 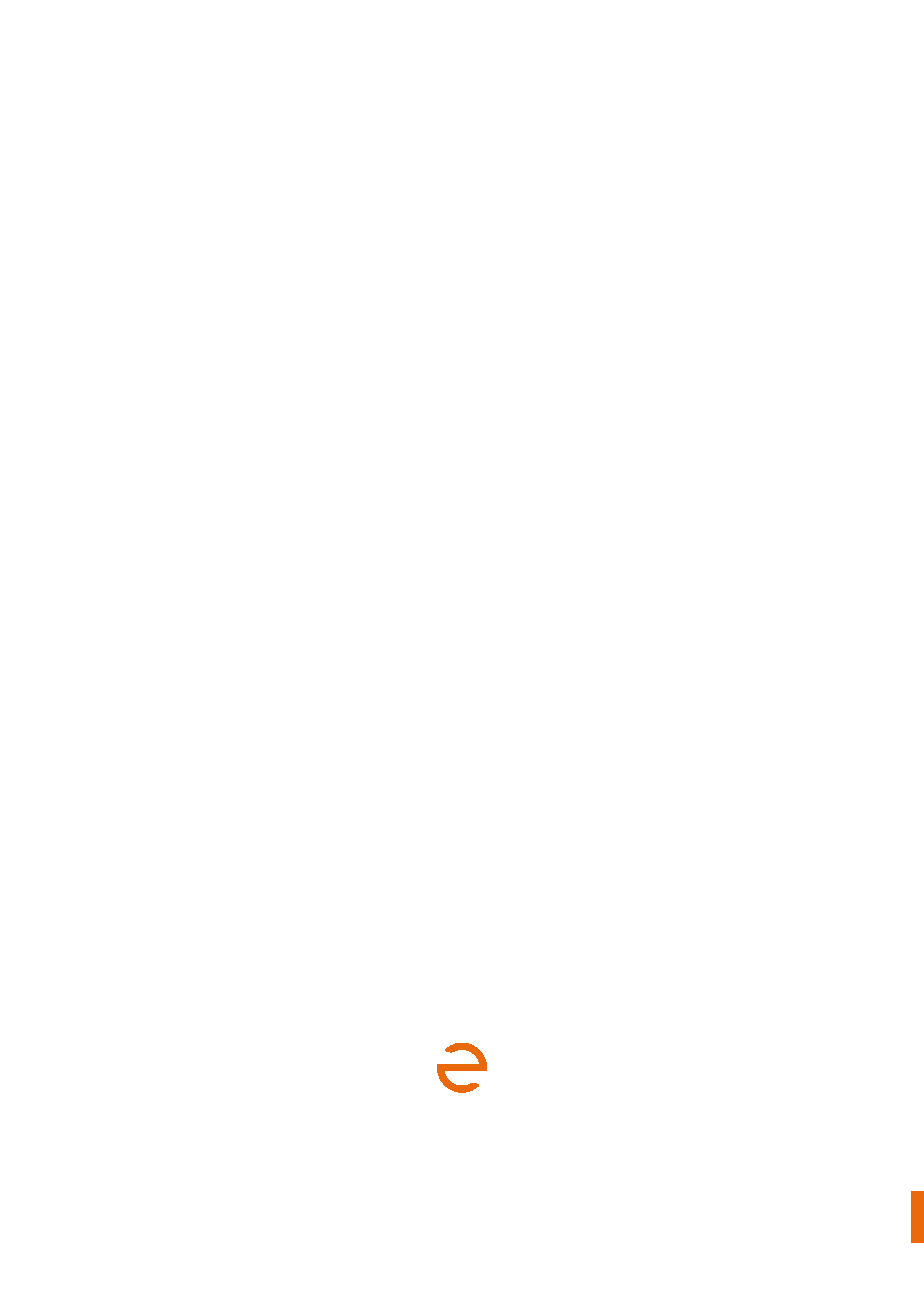 I want to click on attenuation, so click(x=529, y=1192).
